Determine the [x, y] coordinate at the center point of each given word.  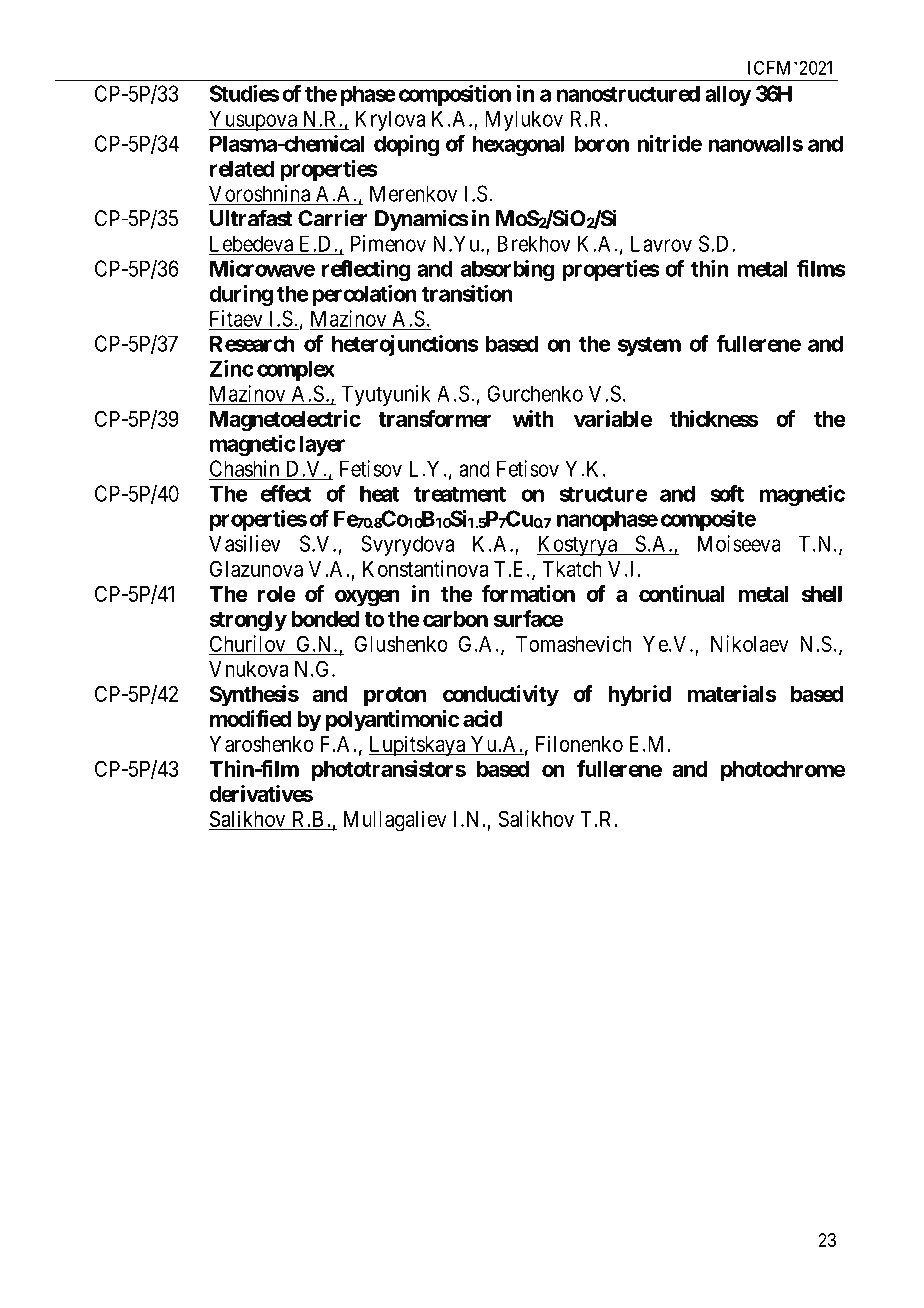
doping [406, 145]
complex [296, 370]
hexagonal [518, 145]
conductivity [501, 696]
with [533, 418]
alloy [728, 95]
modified [250, 718]
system [649, 346]
